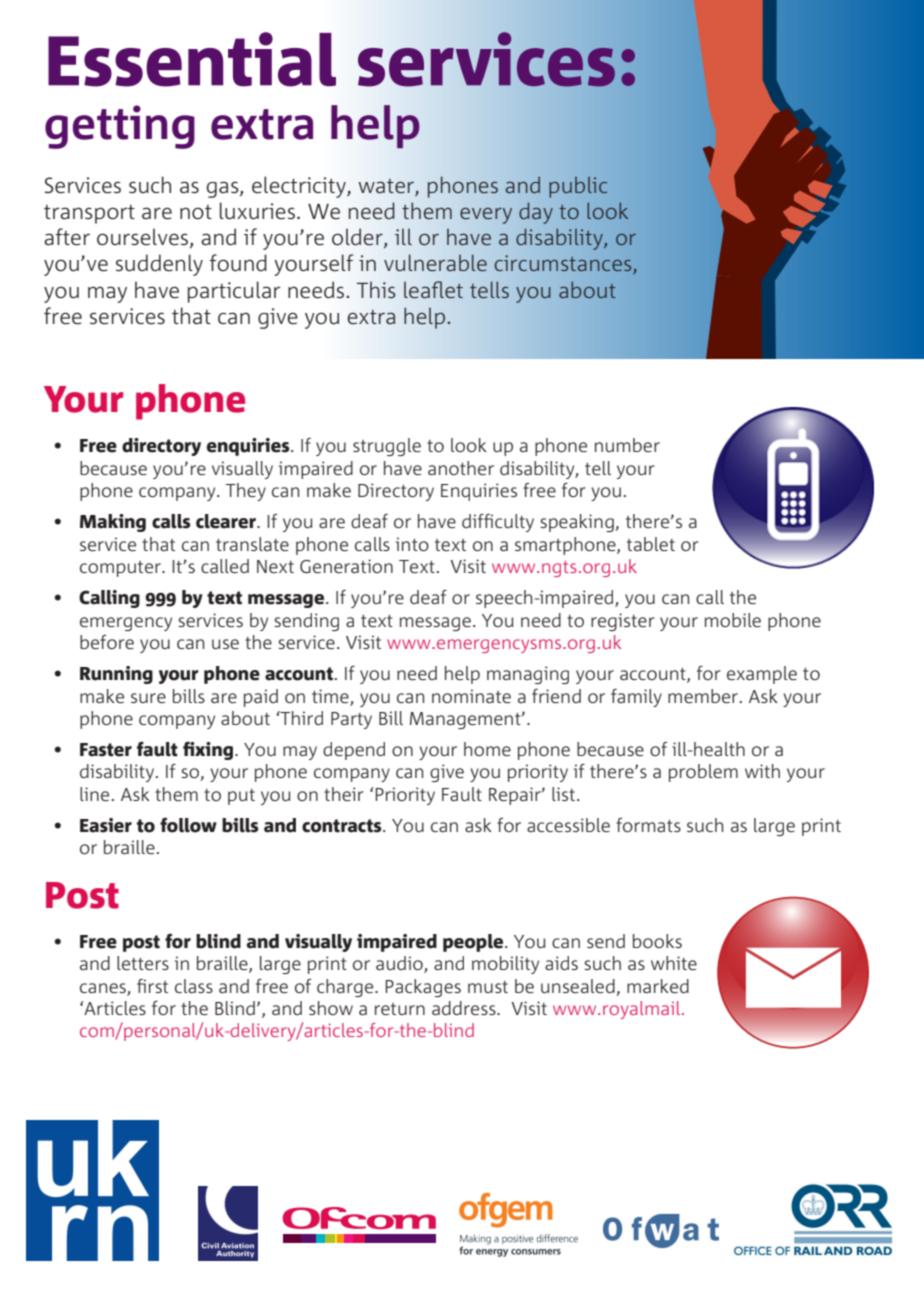  What do you see at coordinates (658, 986) in the image?
I see `marked` at bounding box center [658, 986].
